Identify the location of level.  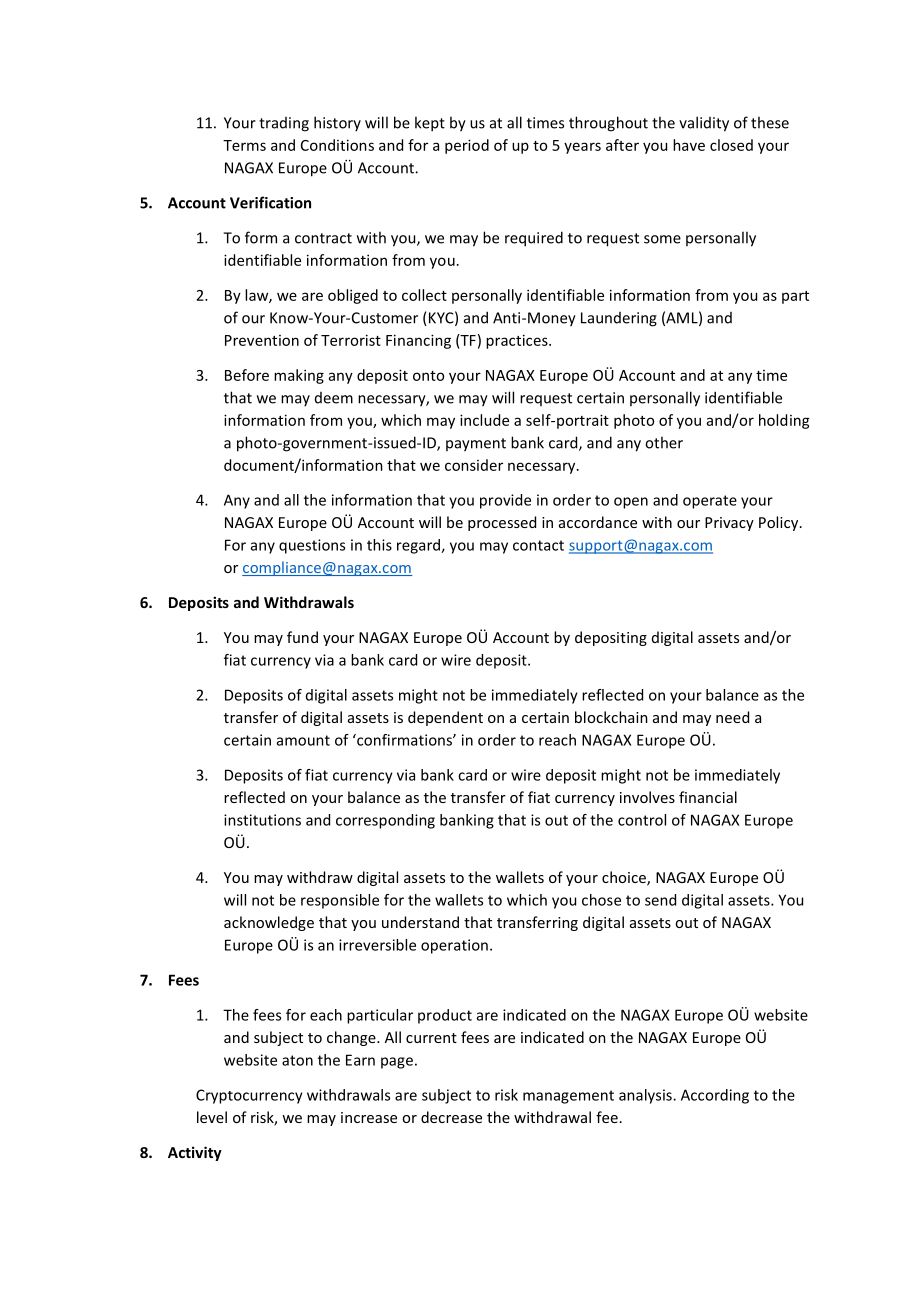
(212, 1117).
